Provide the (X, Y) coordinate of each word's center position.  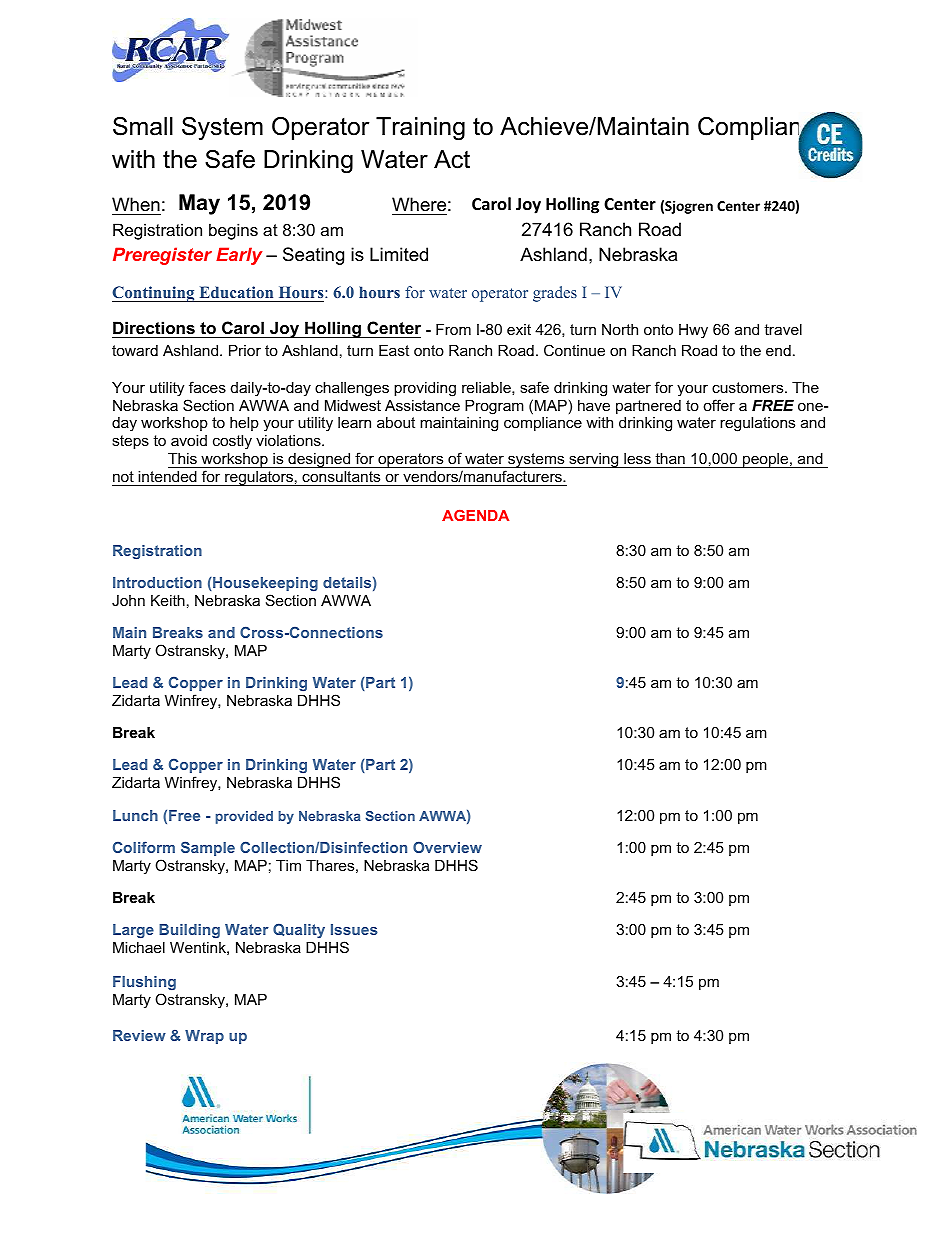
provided (244, 817)
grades (555, 294)
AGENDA (475, 515)
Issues (354, 929)
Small (143, 126)
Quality (299, 930)
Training (420, 129)
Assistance (422, 405)
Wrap (204, 1037)
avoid (189, 440)
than (670, 458)
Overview (447, 847)
